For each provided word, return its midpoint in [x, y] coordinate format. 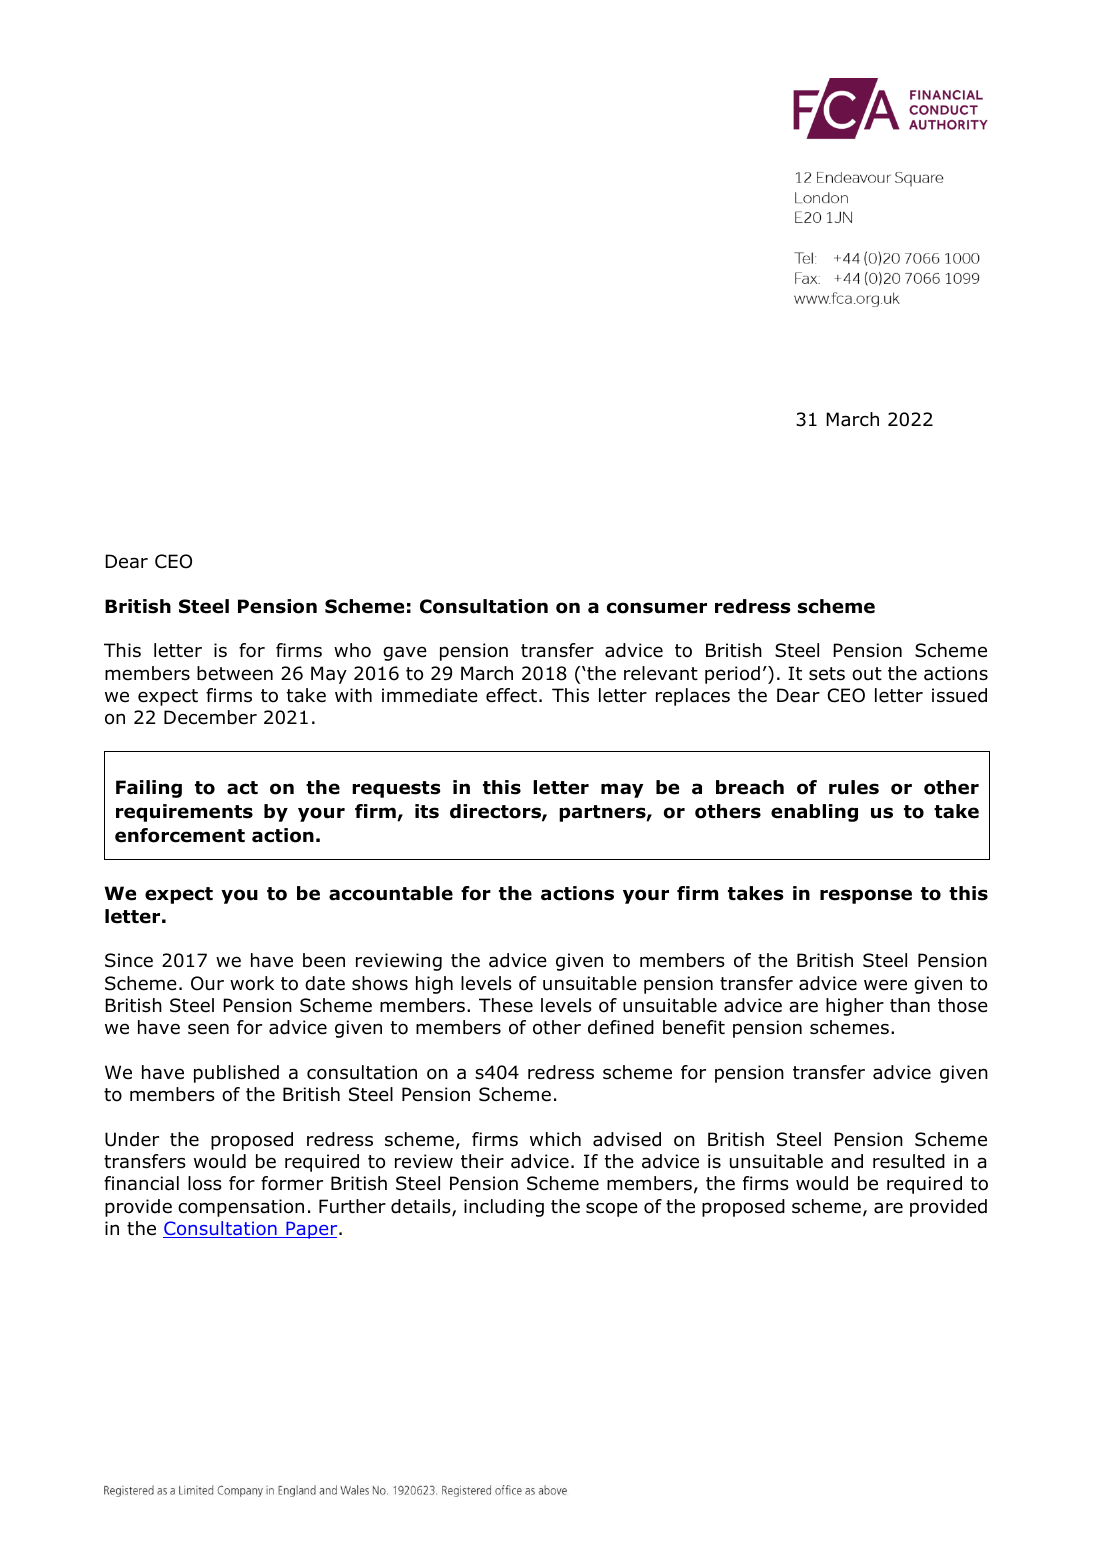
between [235, 673]
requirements [184, 813]
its [427, 811]
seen [208, 1029]
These [506, 1005]
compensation [241, 1208]
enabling [814, 813]
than [910, 1005]
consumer [657, 608]
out [867, 674]
